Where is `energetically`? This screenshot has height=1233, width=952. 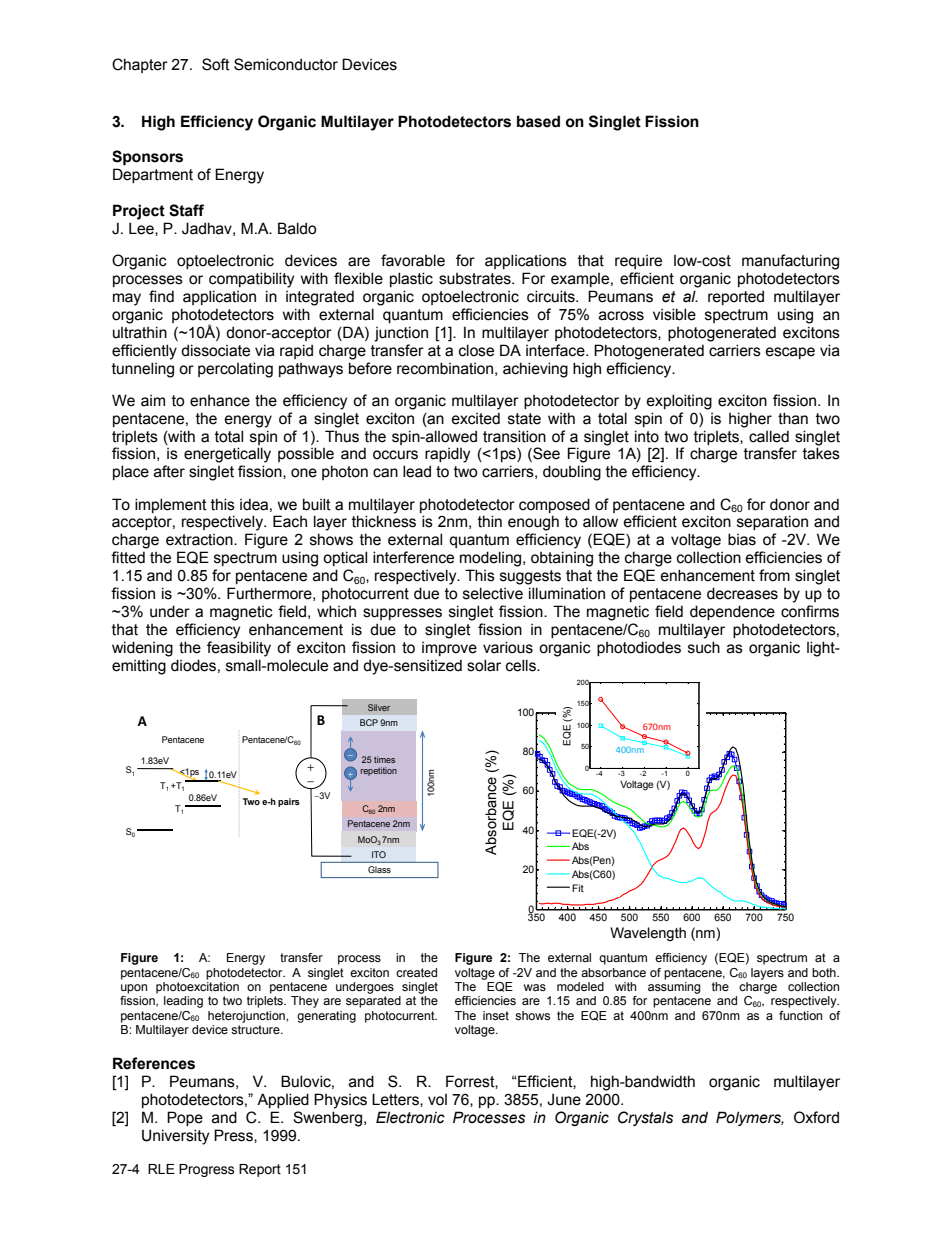
energetically is located at coordinates (227, 455).
